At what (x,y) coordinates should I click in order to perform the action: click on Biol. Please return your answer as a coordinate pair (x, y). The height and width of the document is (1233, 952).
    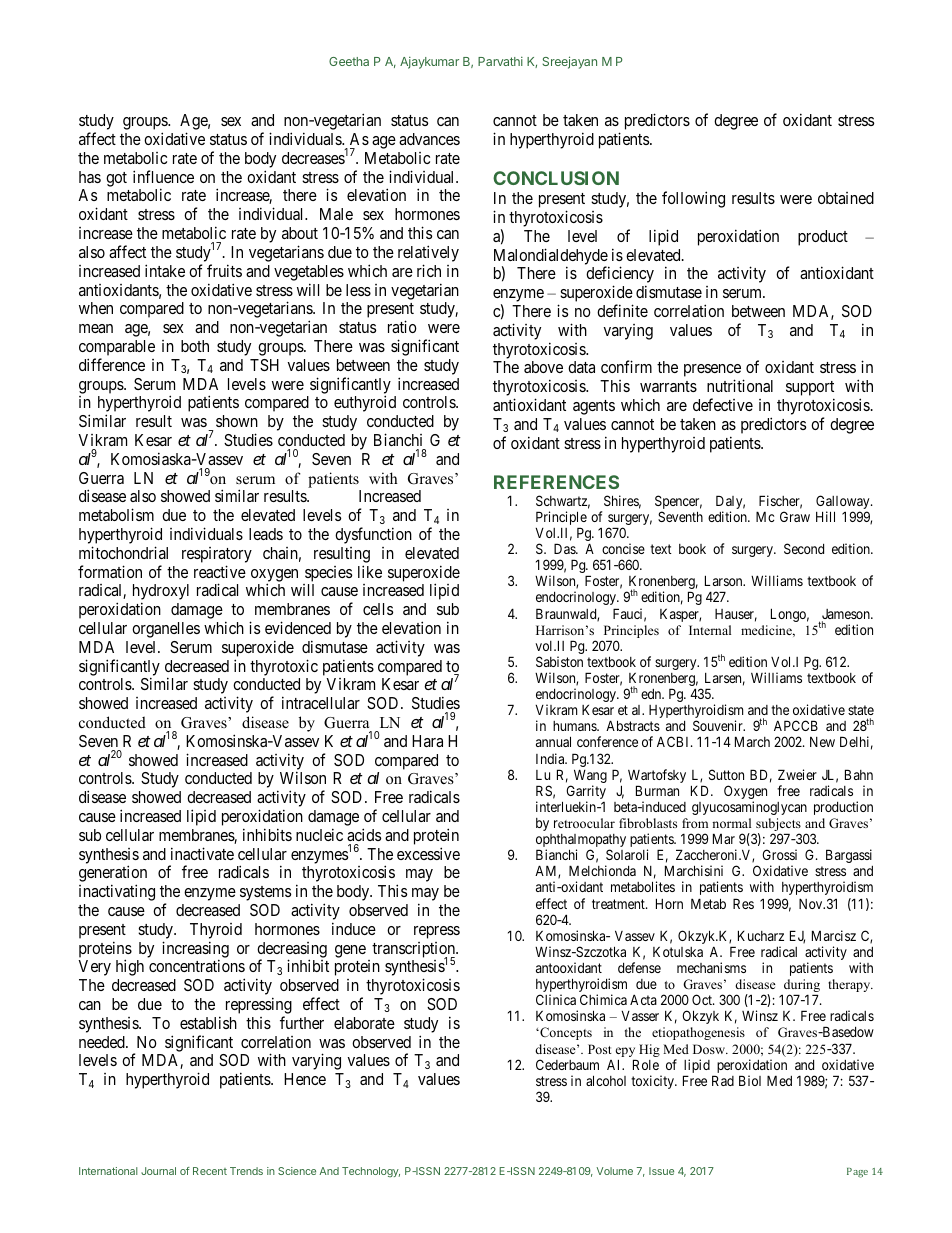
    Looking at the image, I should click on (750, 1080).
